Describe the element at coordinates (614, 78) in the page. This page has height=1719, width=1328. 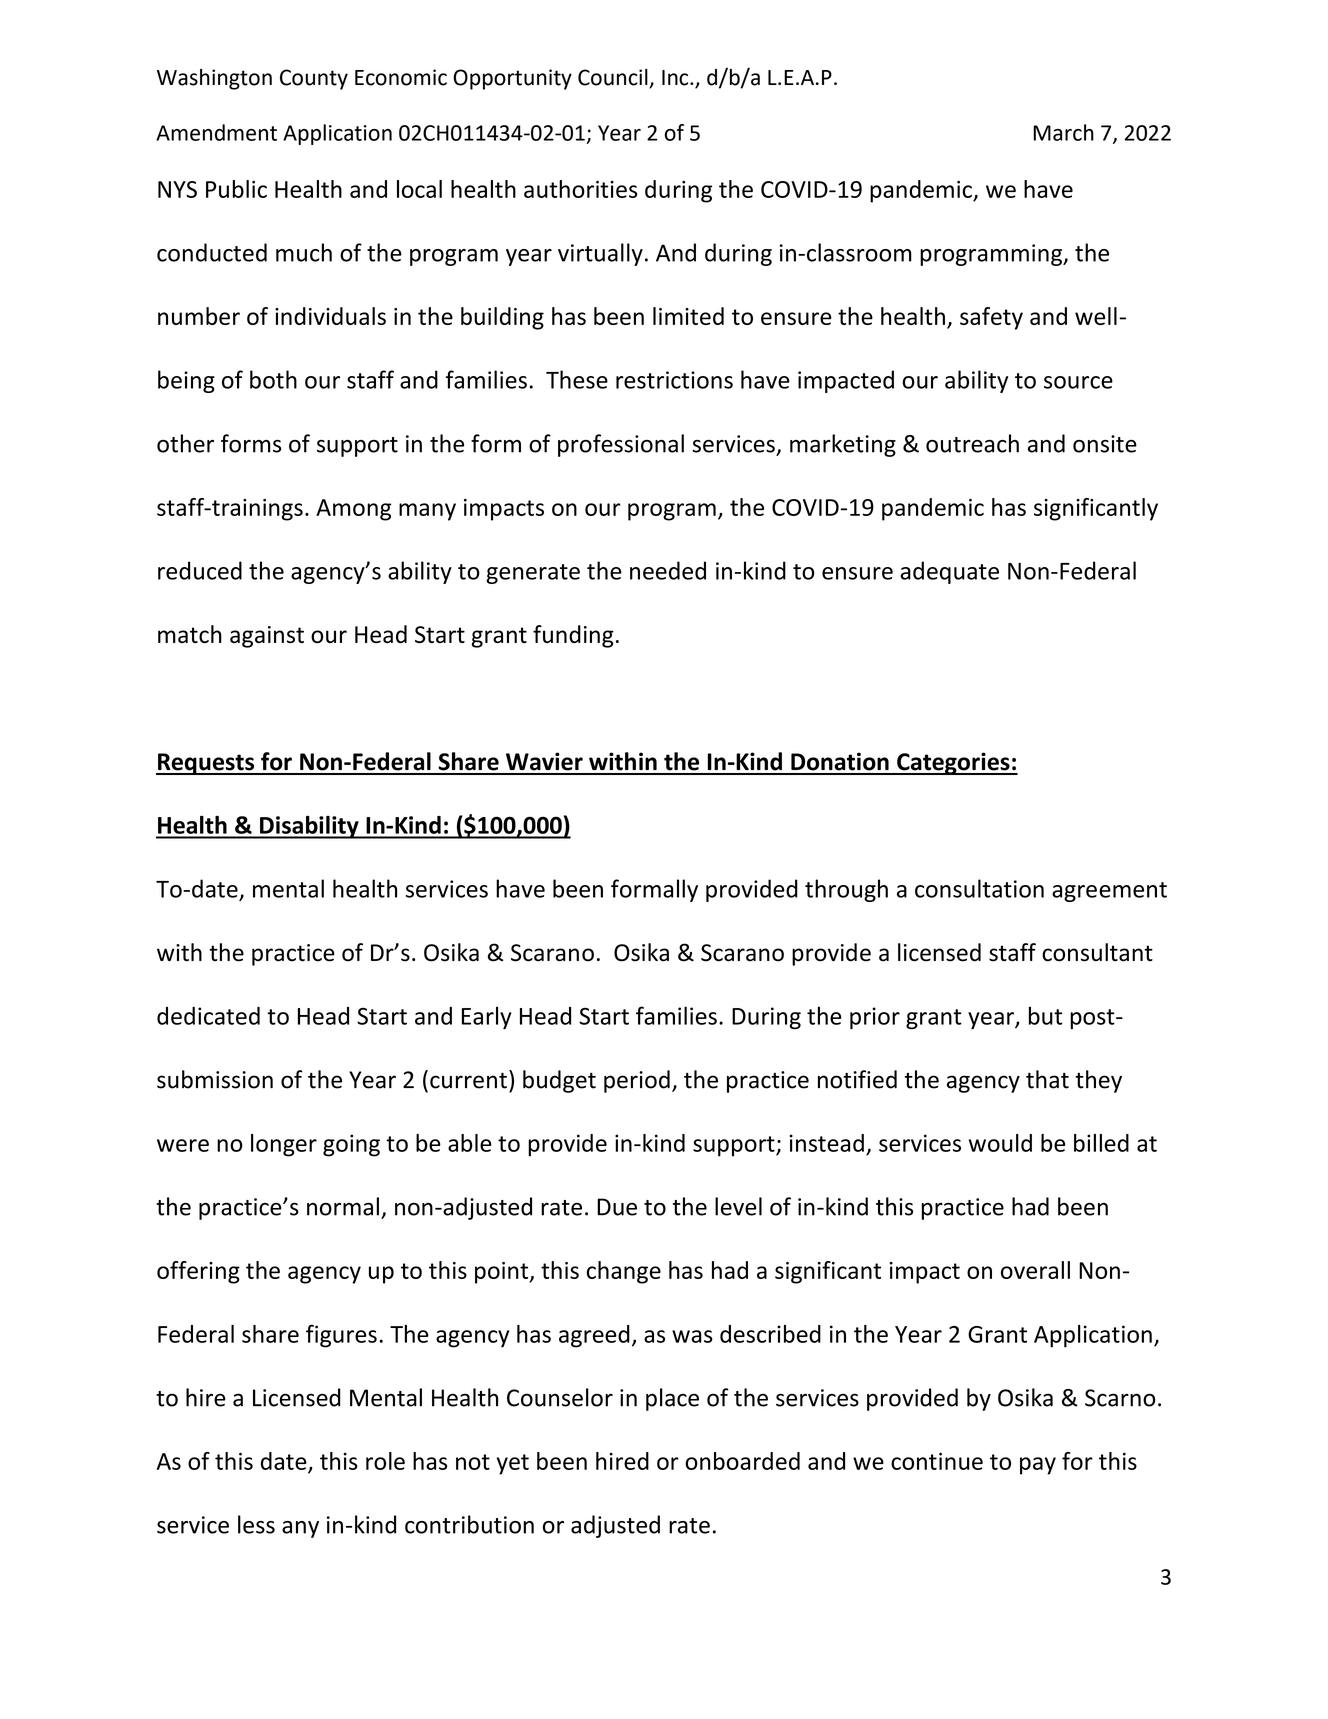
I see `Council` at that location.
